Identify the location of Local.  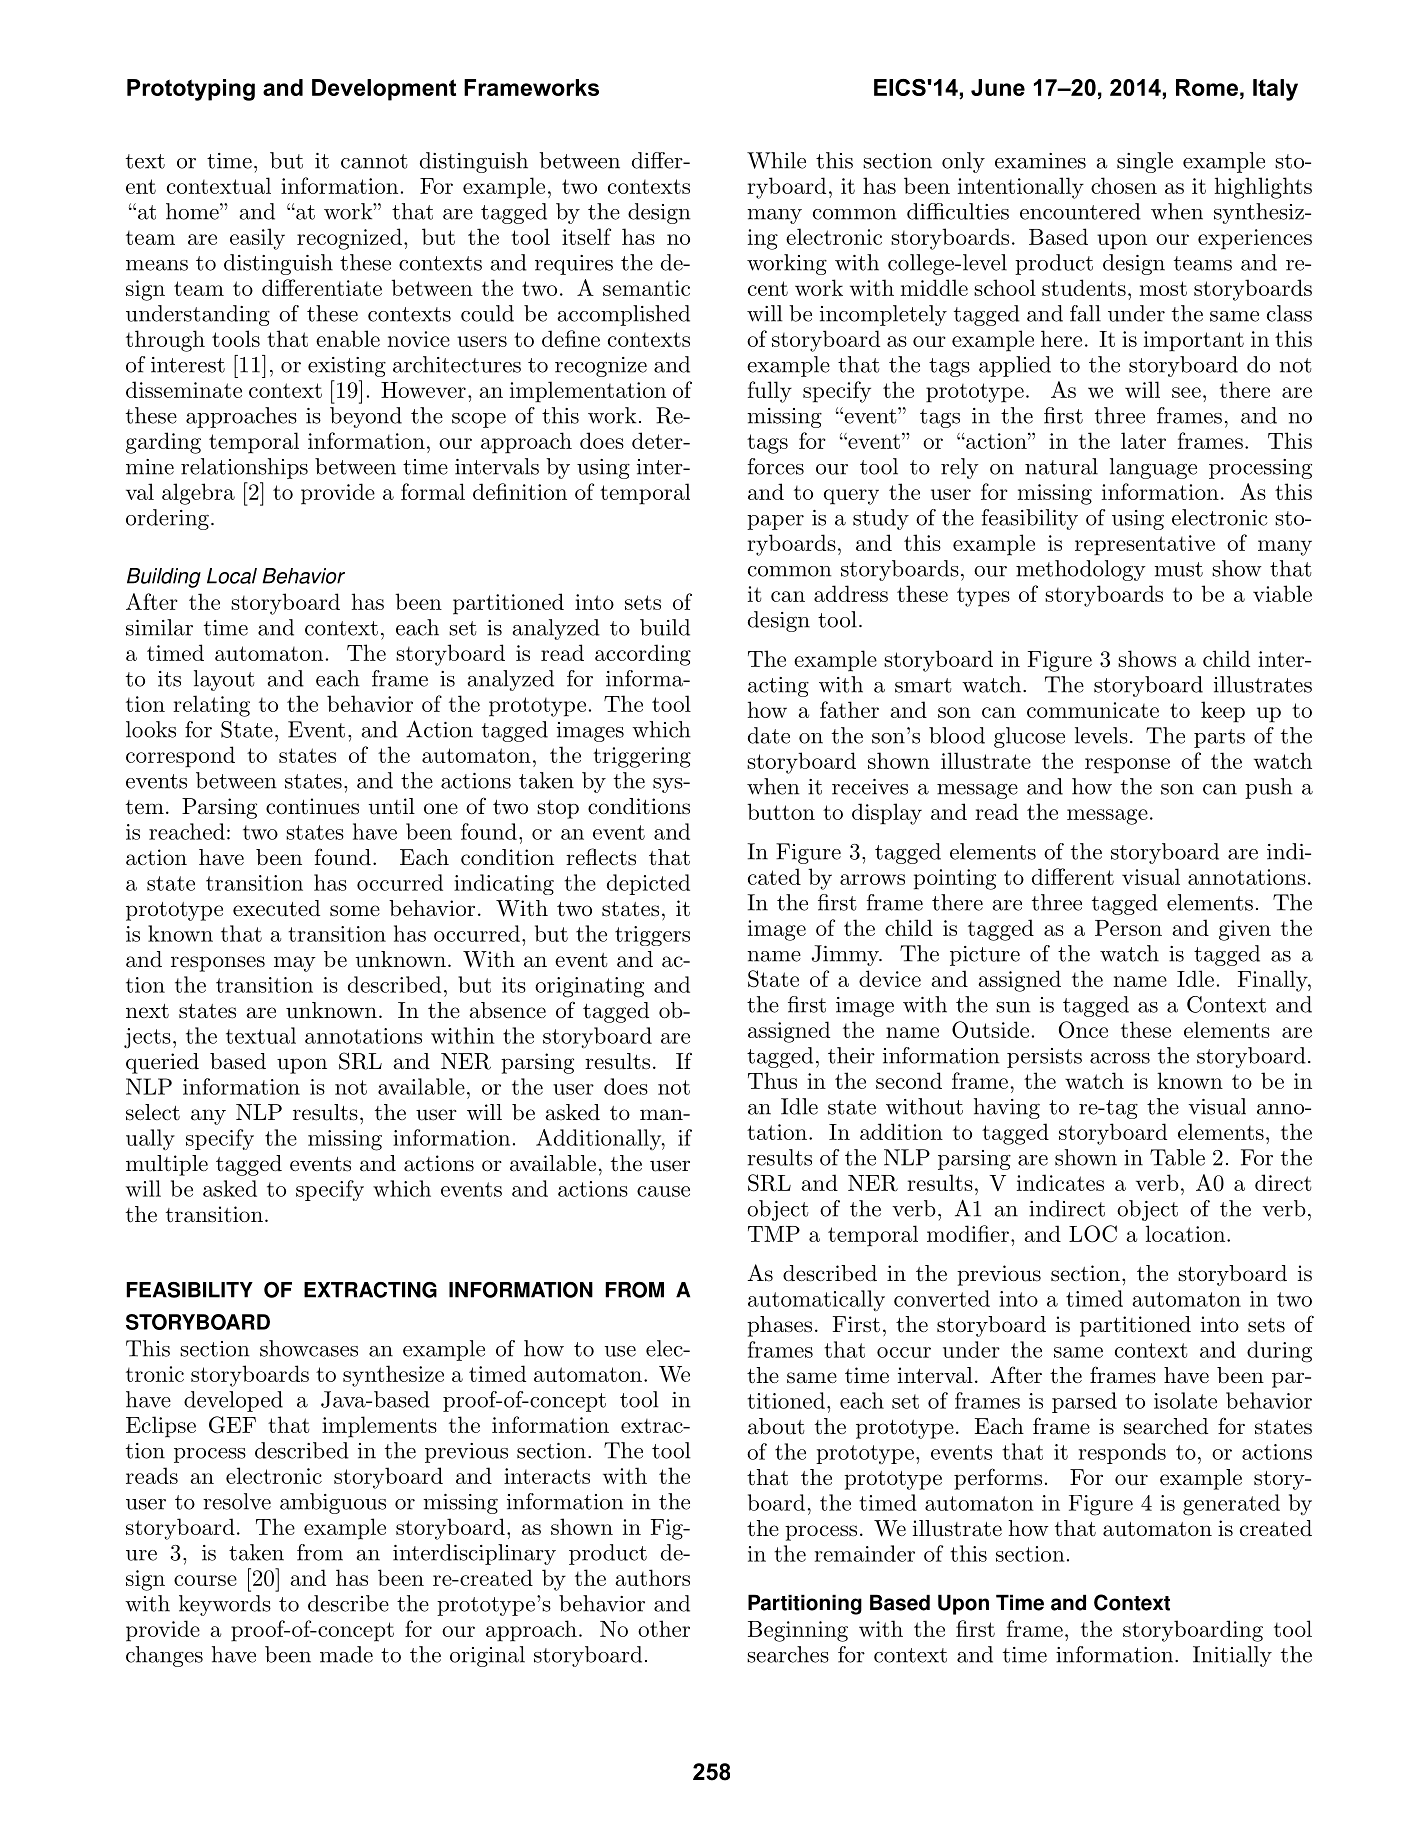
(232, 576).
